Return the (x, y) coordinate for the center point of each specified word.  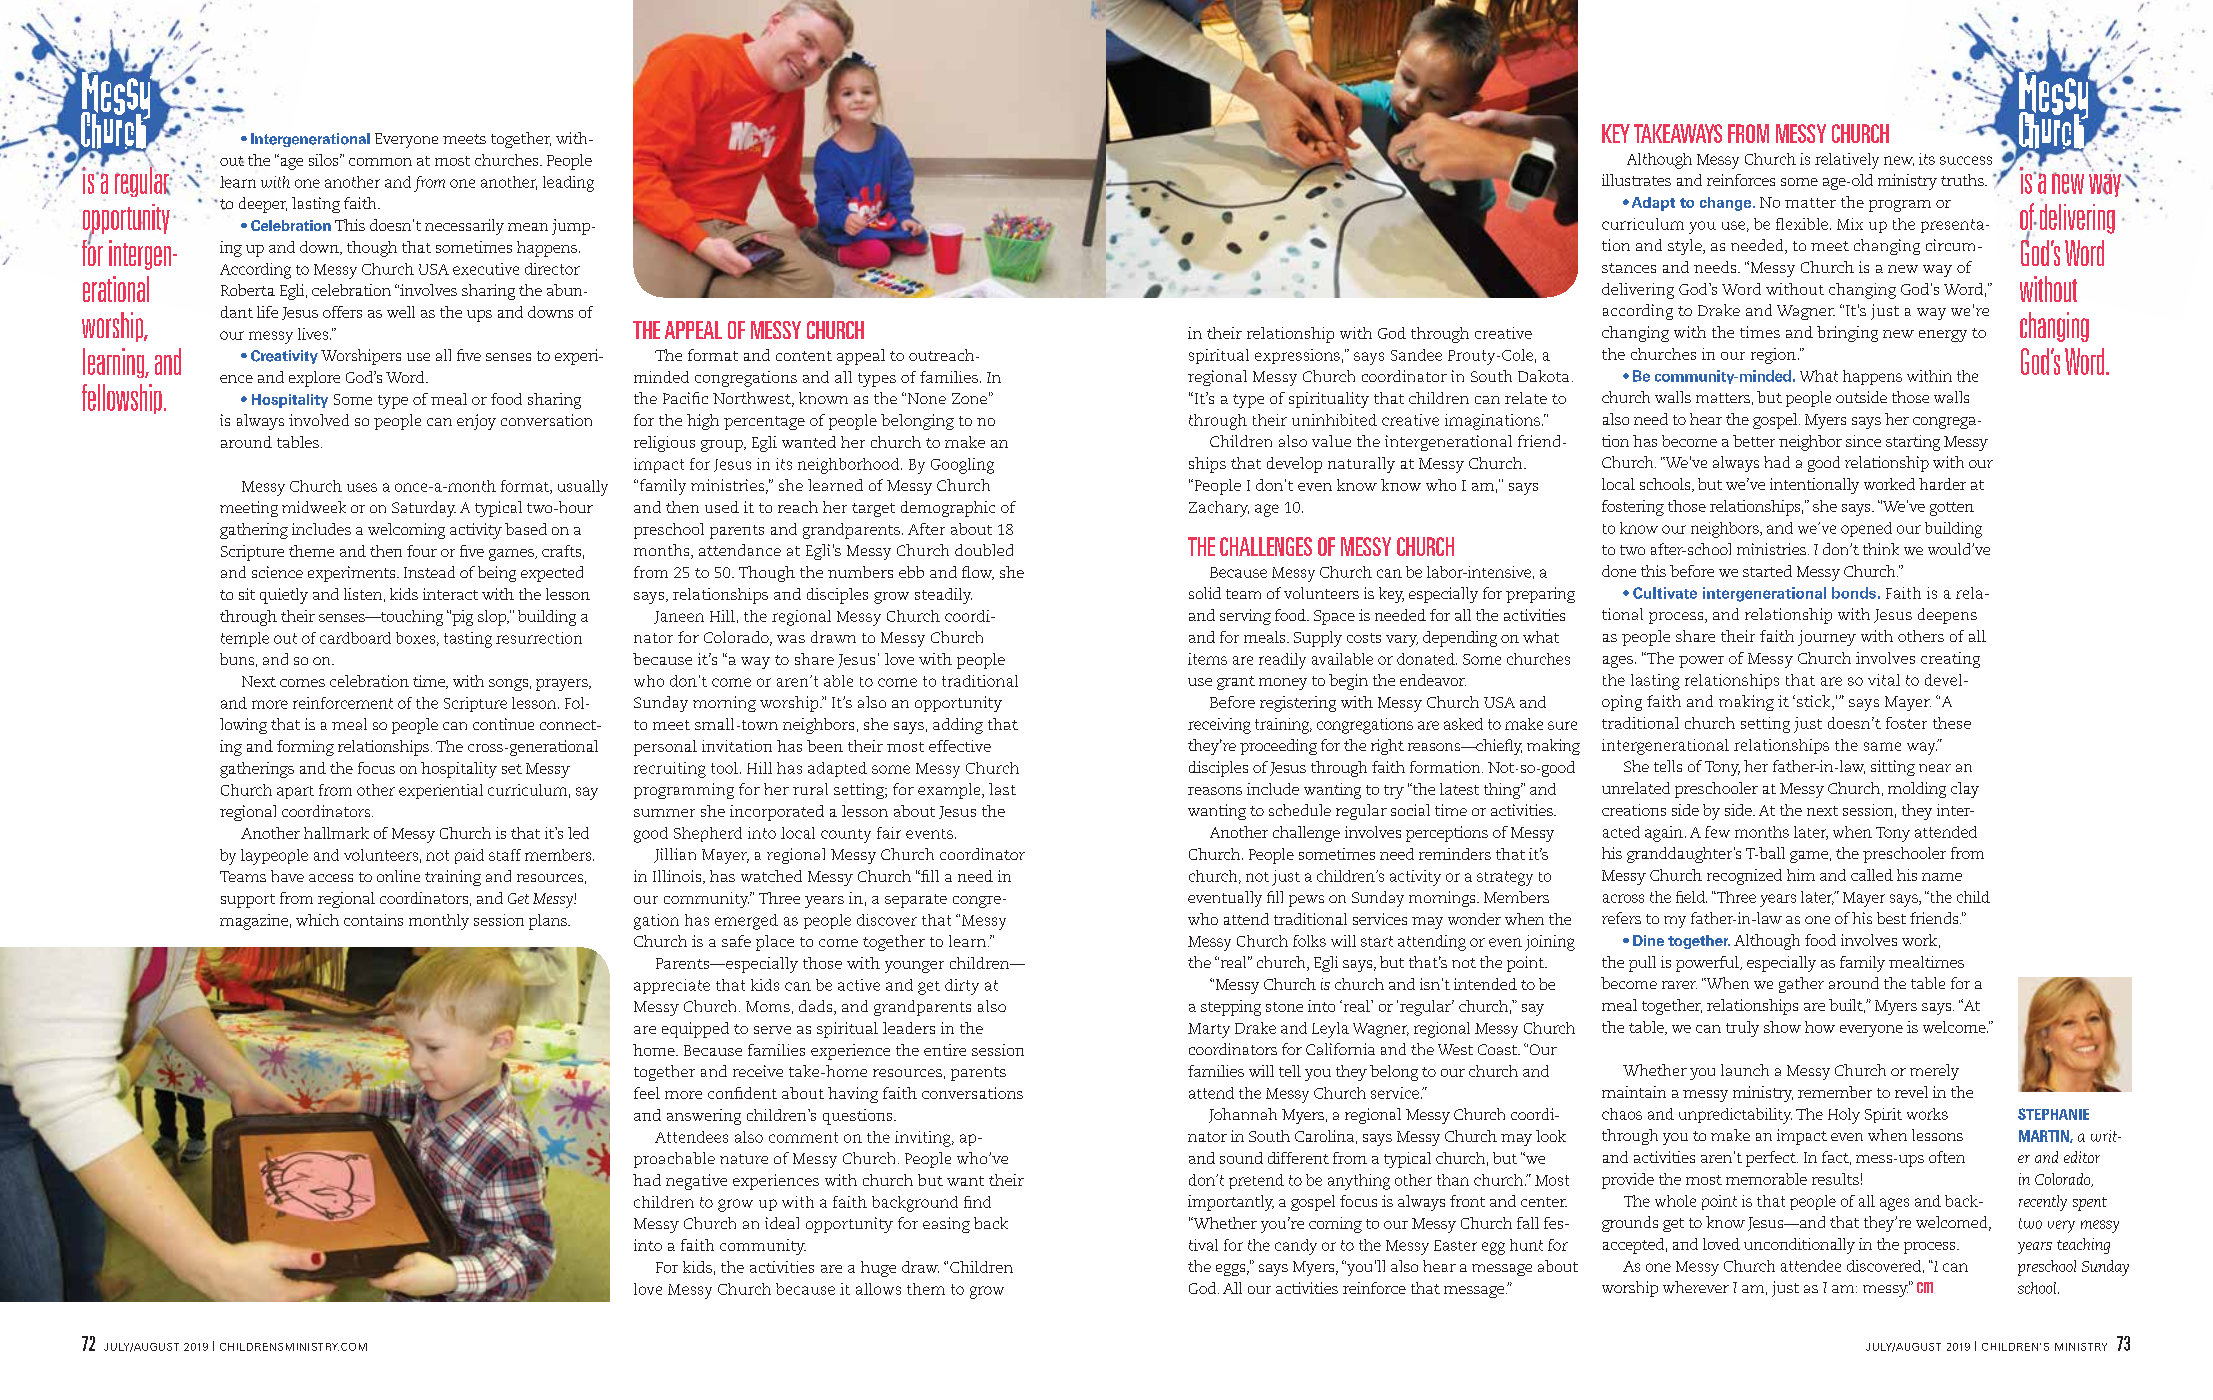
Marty (1209, 1030)
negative (696, 1182)
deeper (263, 205)
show (1782, 1027)
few (1717, 832)
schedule (1300, 810)
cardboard (355, 638)
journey (1827, 638)
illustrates (1636, 180)
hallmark (336, 833)
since (1863, 441)
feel (647, 1093)
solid (1205, 593)
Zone (969, 398)
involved (319, 420)
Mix (1850, 224)
